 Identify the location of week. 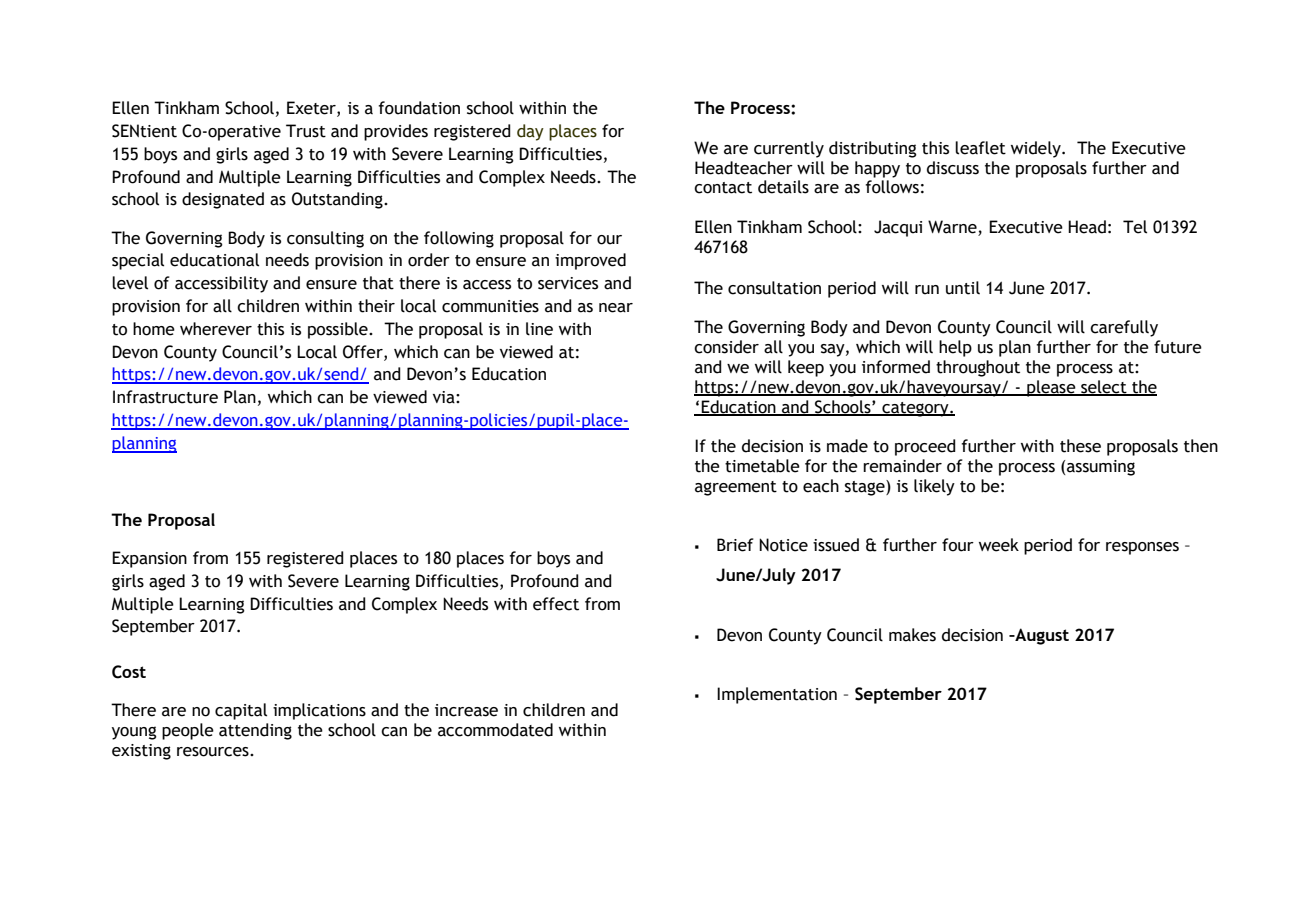
(999, 545).
